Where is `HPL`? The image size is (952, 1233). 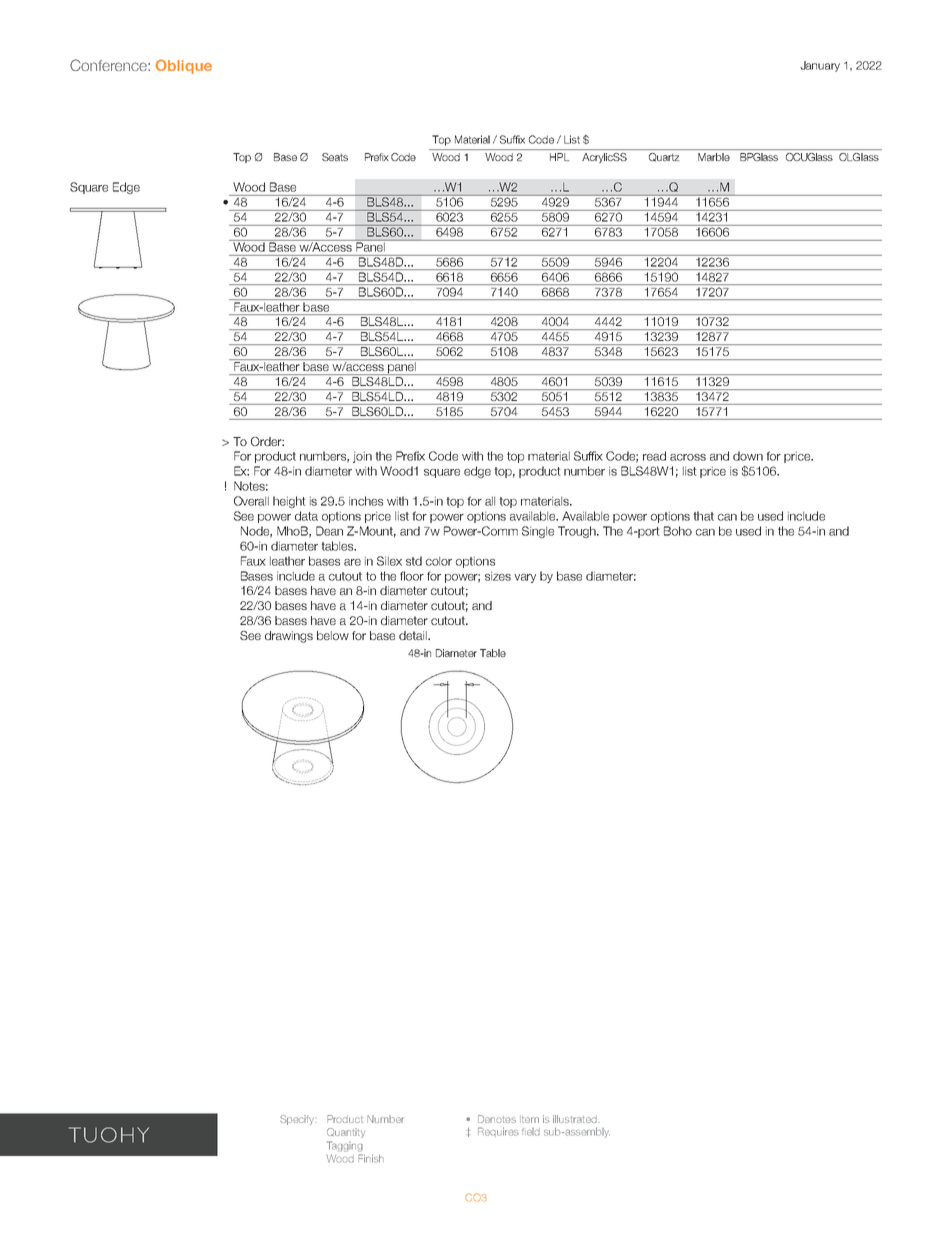 HPL is located at coordinates (560, 157).
